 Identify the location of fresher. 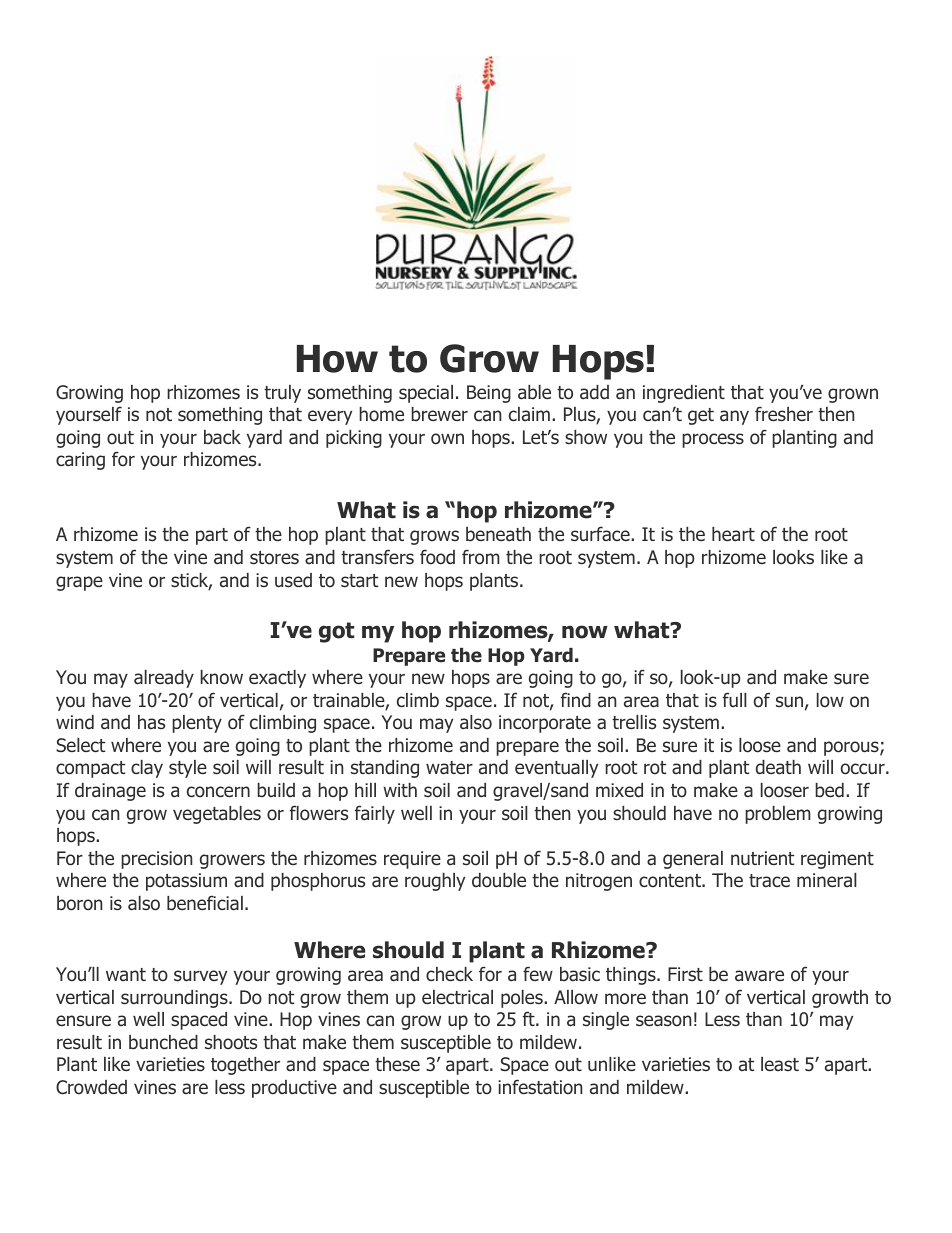
(784, 414).
